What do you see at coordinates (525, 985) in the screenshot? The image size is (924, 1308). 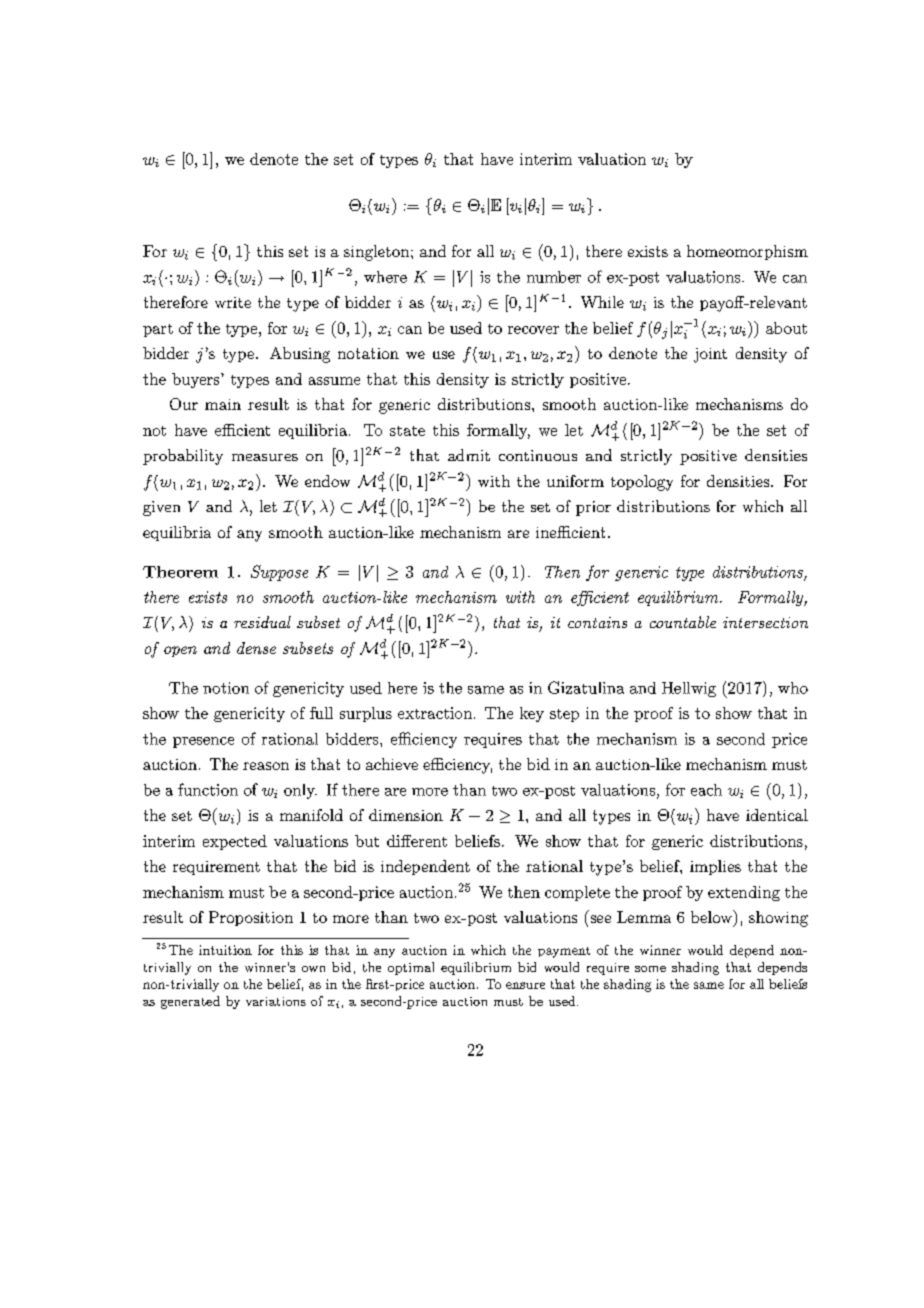 I see `ensure` at bounding box center [525, 985].
